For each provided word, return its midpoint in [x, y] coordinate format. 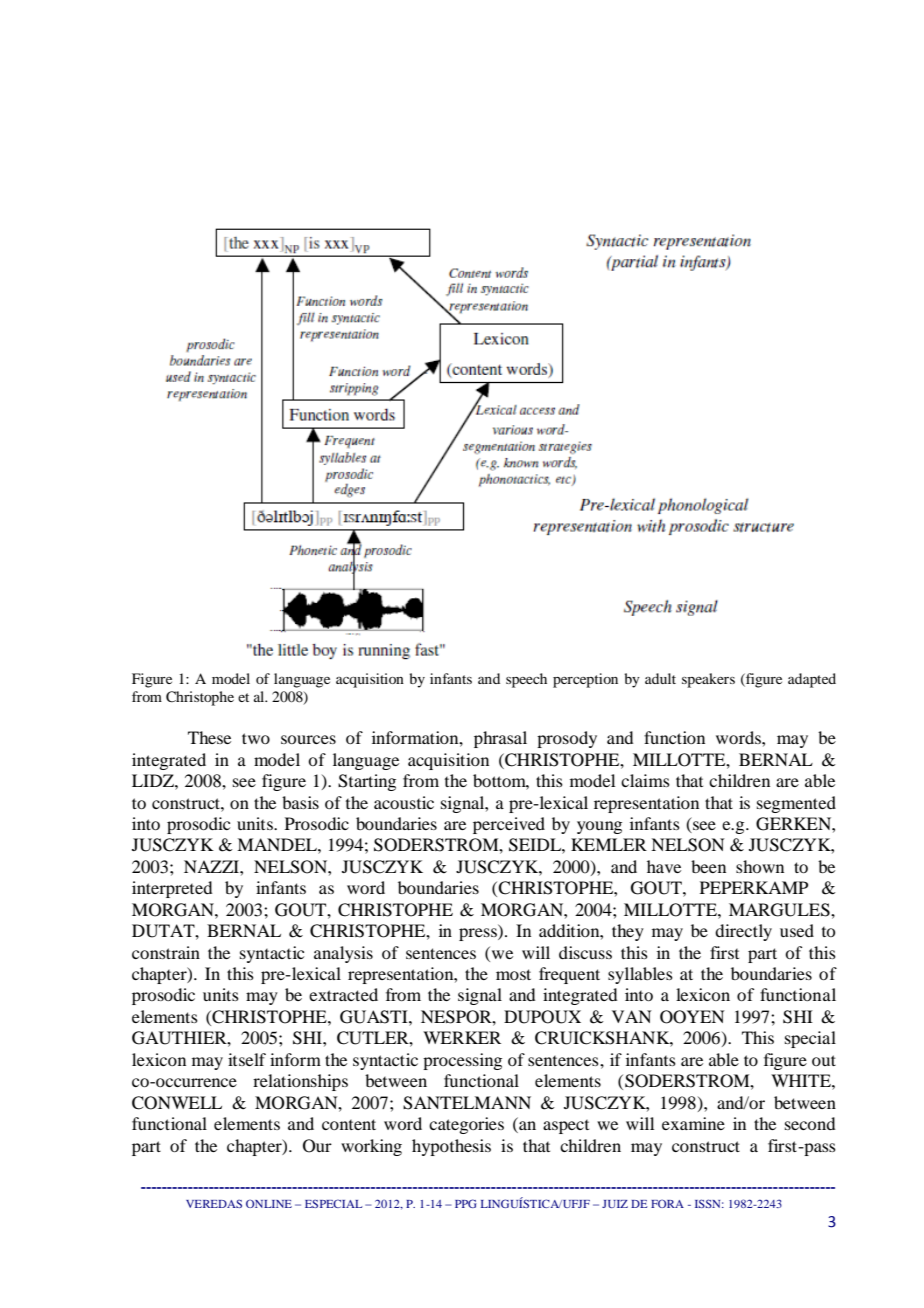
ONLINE [269, 1203]
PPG [466, 1203]
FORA [667, 1203]
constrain [166, 952]
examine [693, 1123]
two [256, 738]
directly [743, 932]
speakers [708, 680]
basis [300, 802]
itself [247, 1059]
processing [462, 1061]
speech [526, 680]
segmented [796, 804]
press [479, 934]
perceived [509, 825]
